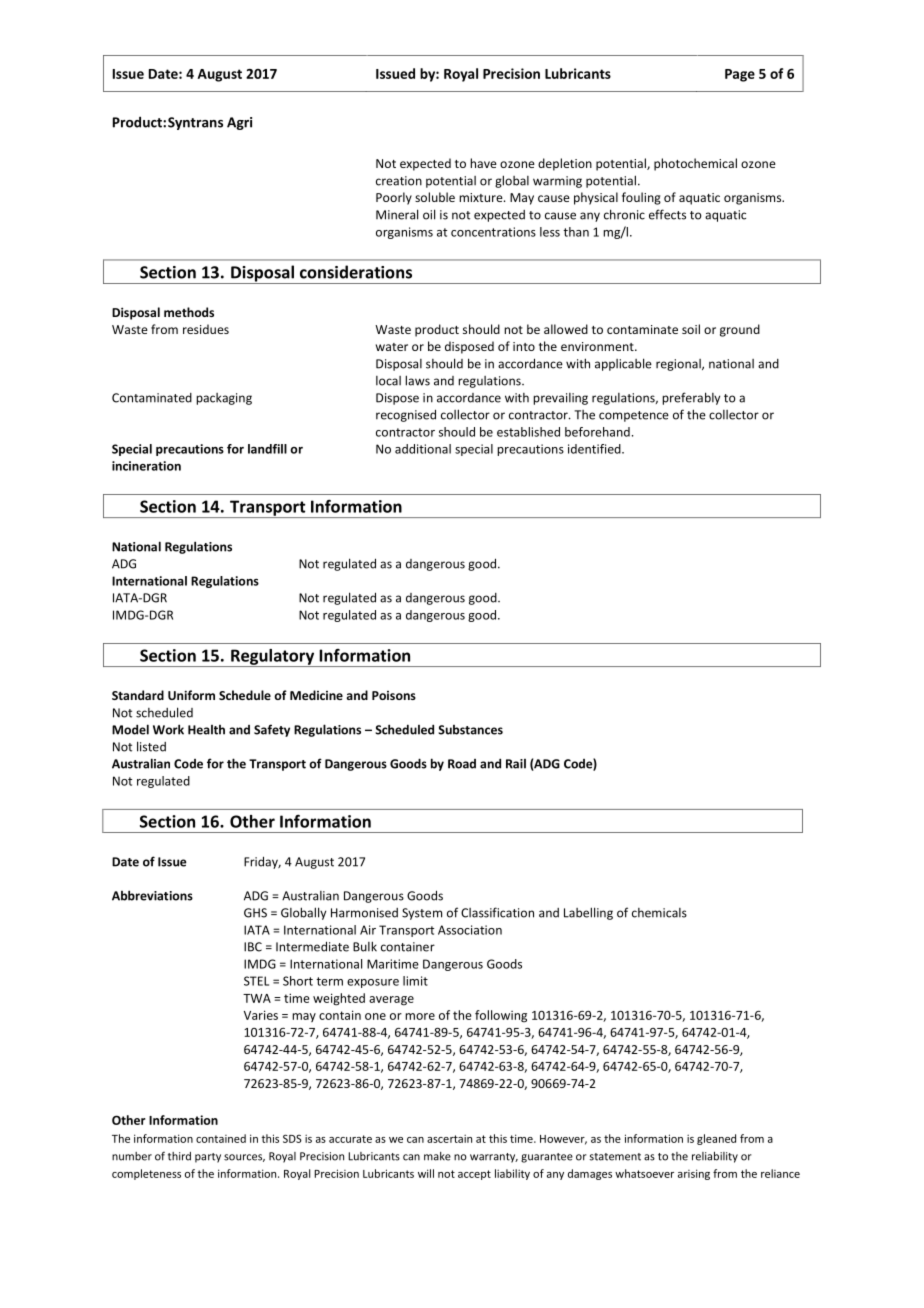 This screenshot has width=924, height=1308. What do you see at coordinates (152, 895) in the screenshot?
I see `Abbreviations` at bounding box center [152, 895].
